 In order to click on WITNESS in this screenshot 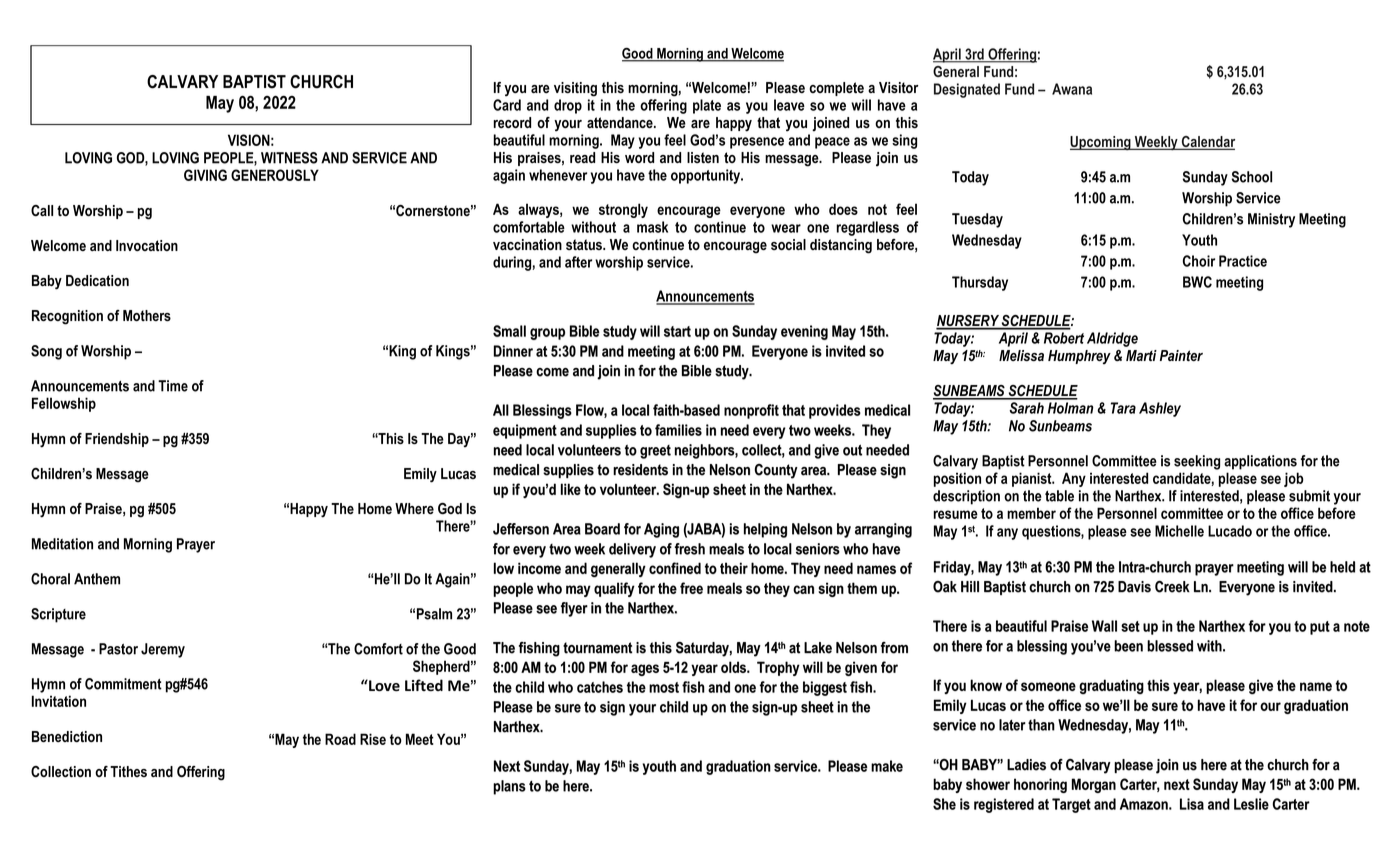, I will do `click(289, 158)`.
